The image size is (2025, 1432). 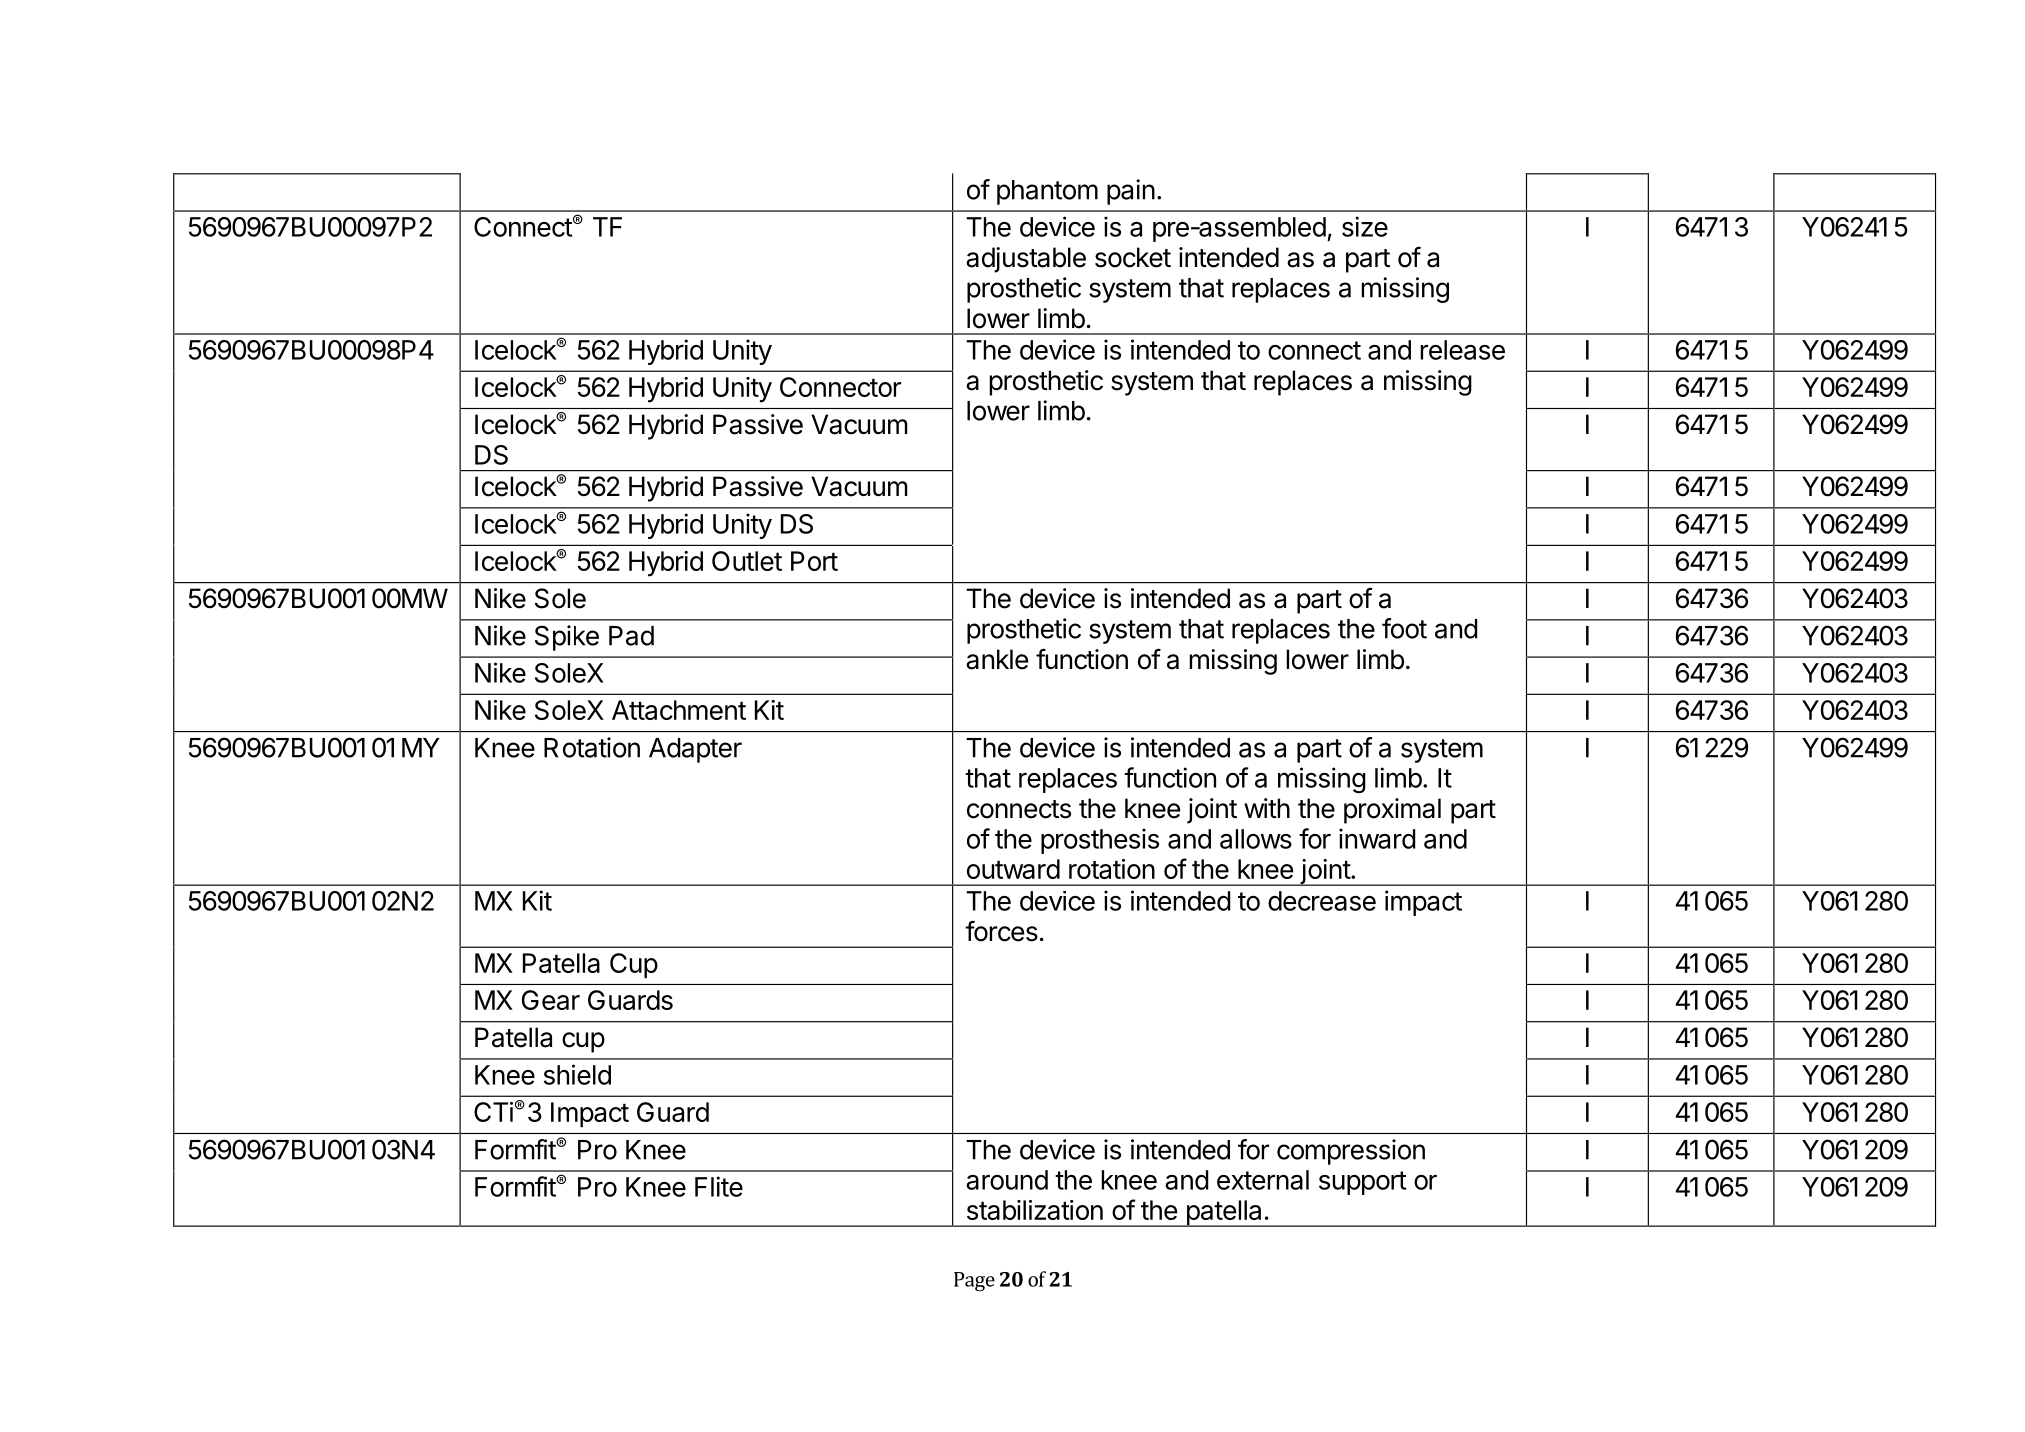 What do you see at coordinates (551, 1000) in the screenshot?
I see `Gear` at bounding box center [551, 1000].
